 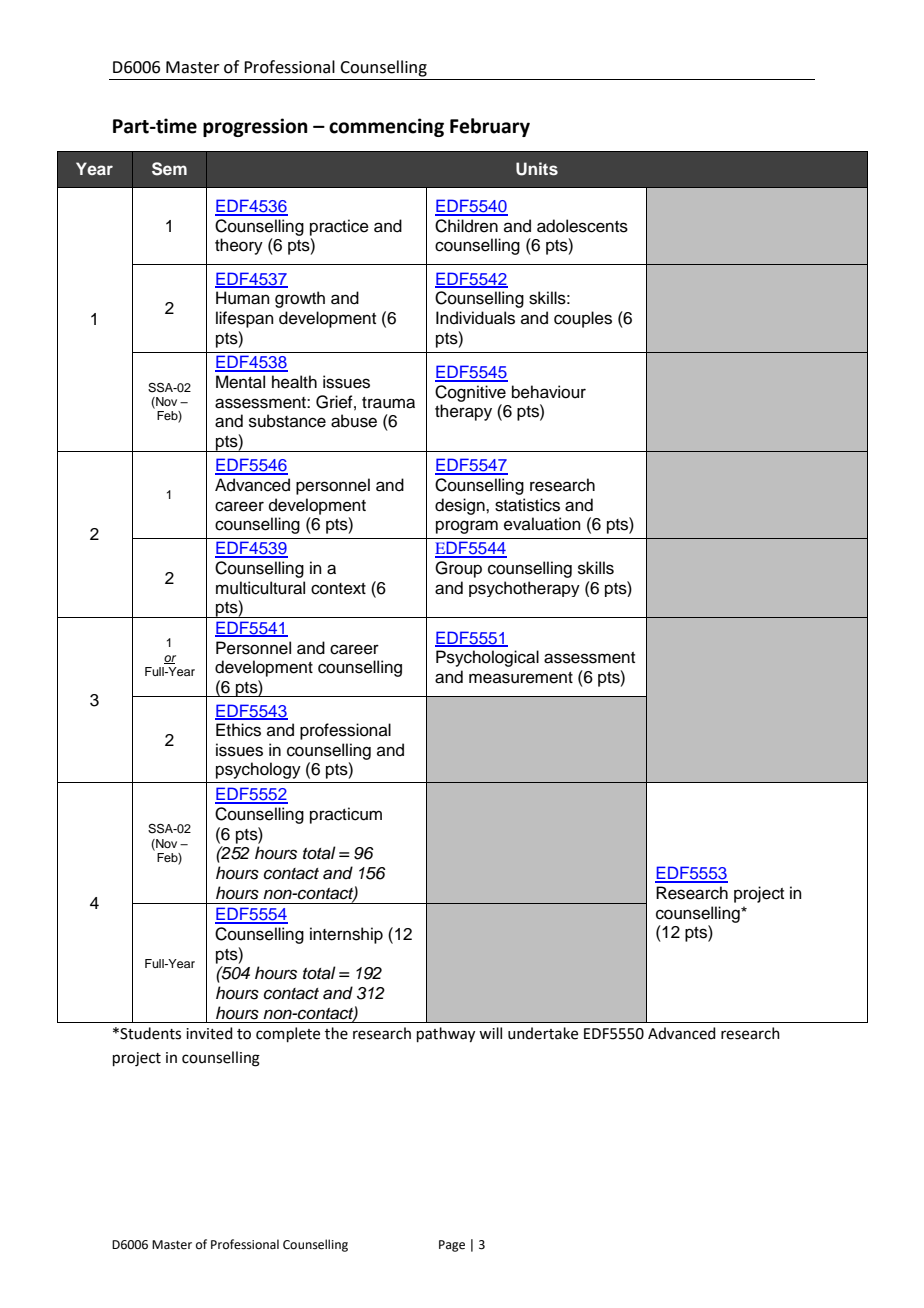 I want to click on Ethics, so click(x=238, y=730).
